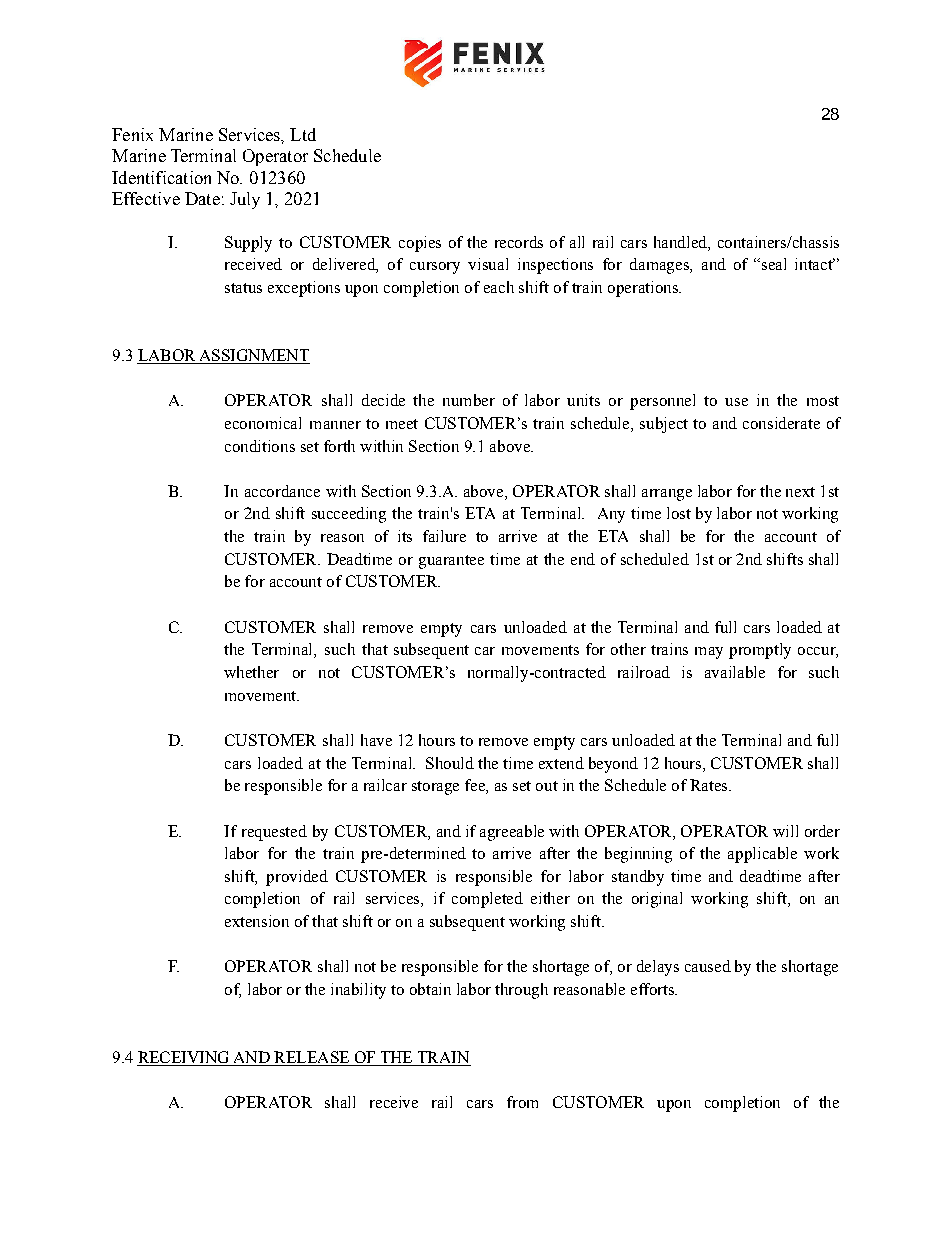 The width and height of the document is (952, 1233). I want to click on Date, so click(202, 198).
